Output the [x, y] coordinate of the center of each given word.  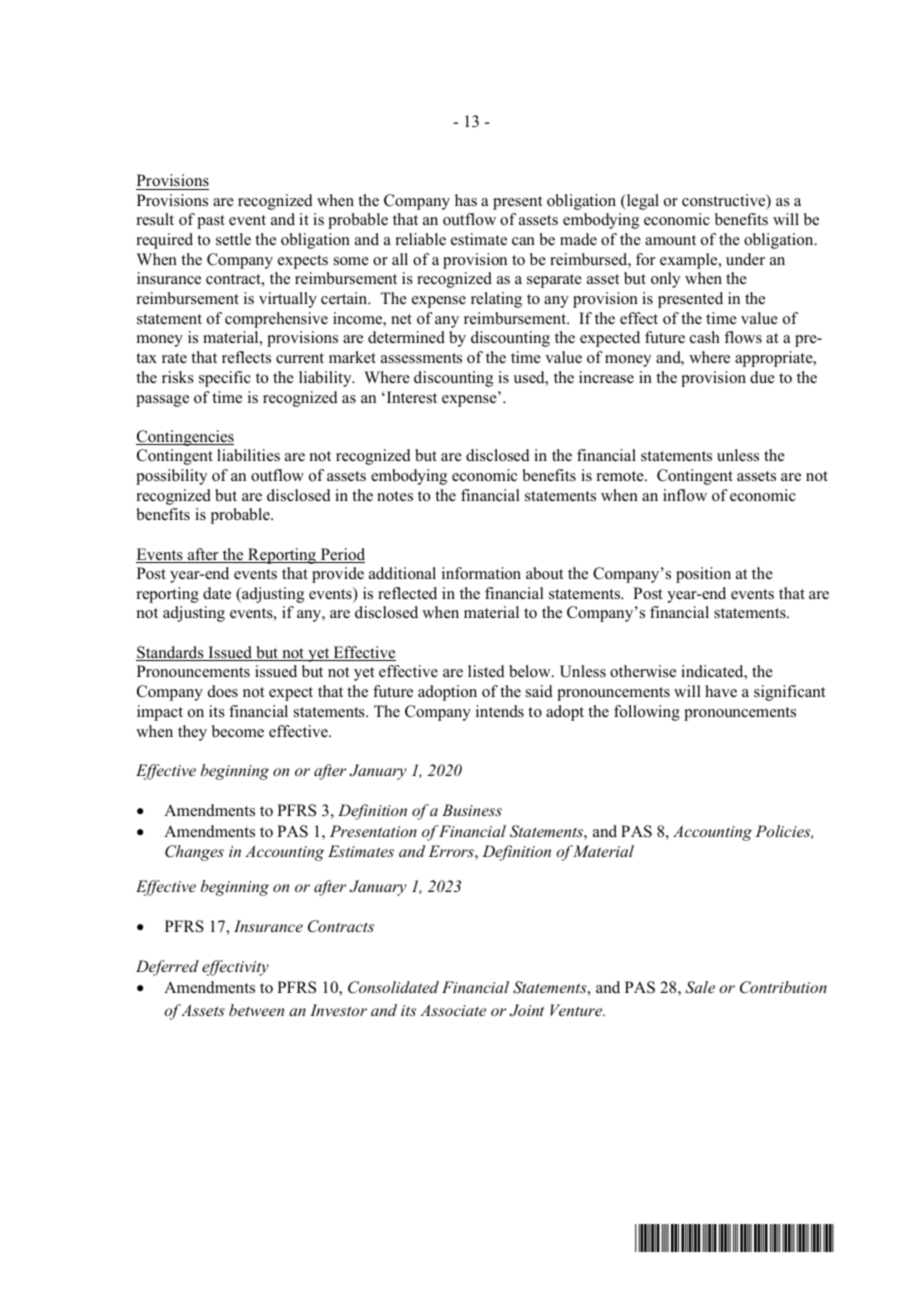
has [466, 200]
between [256, 1010]
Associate [453, 1010]
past [211, 222]
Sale [700, 987]
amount [670, 240]
